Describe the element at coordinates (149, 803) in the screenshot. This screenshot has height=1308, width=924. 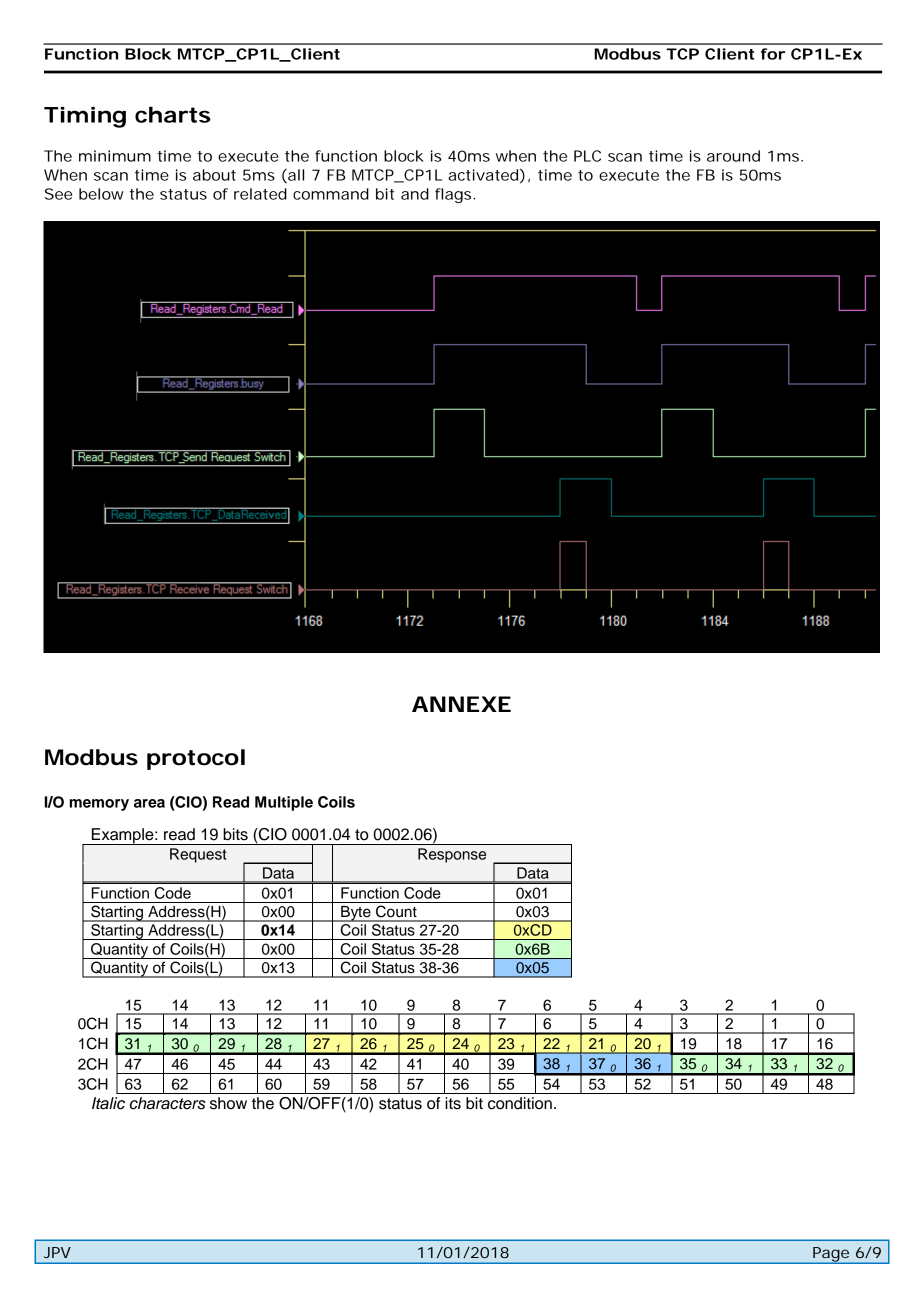
I see `area` at that location.
